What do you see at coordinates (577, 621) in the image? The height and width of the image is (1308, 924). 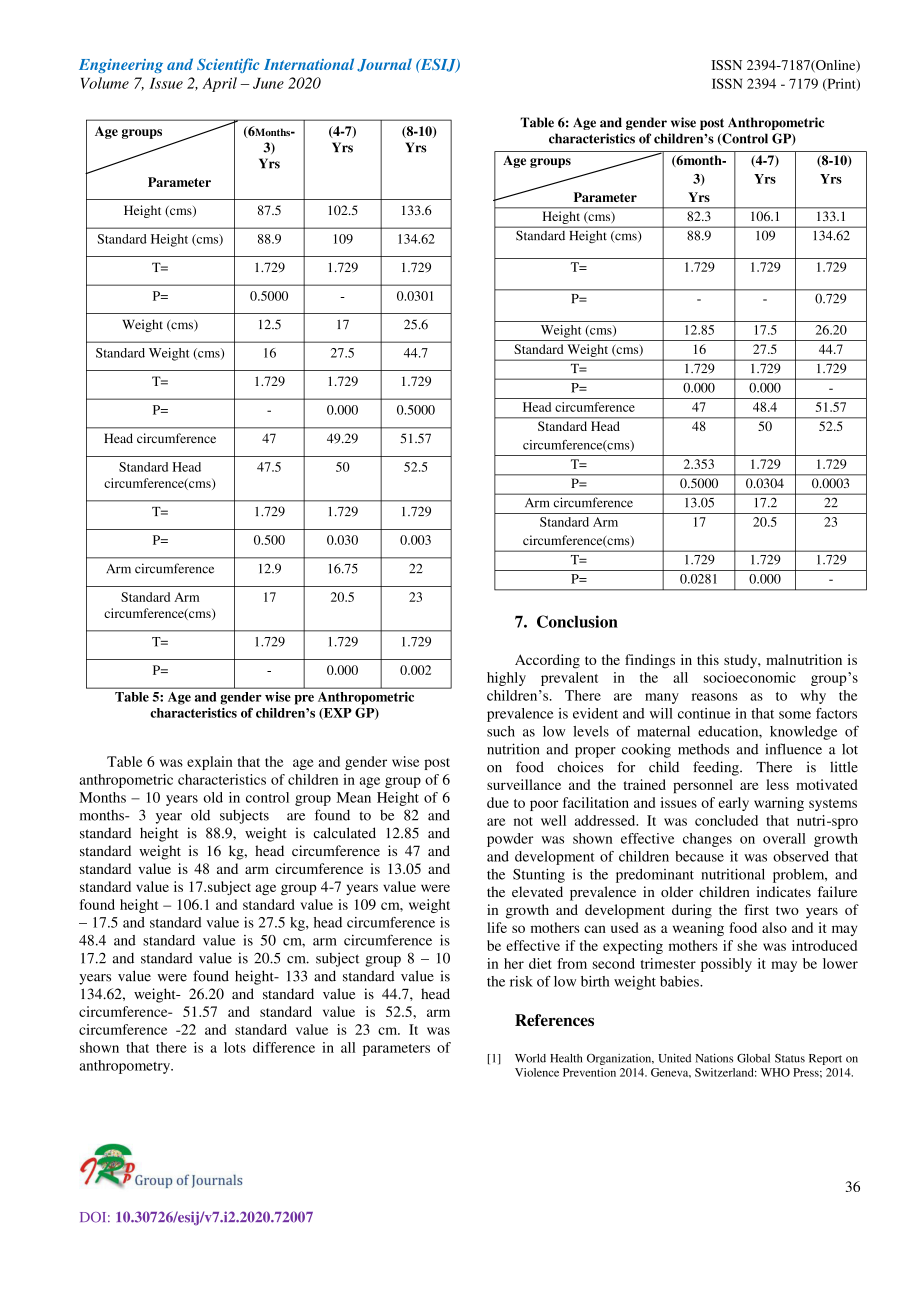 I see `Conclusion` at bounding box center [577, 621].
